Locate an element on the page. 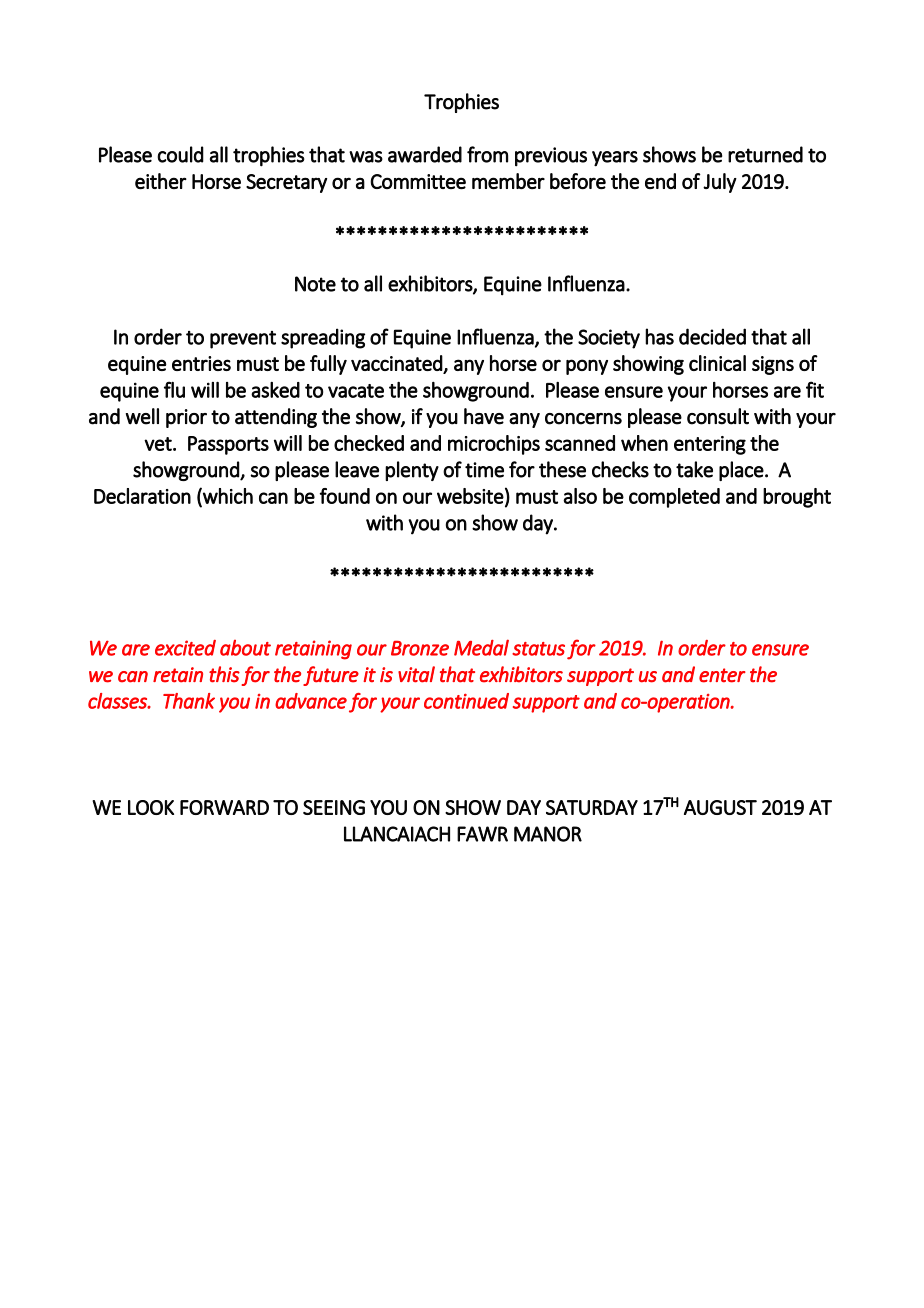 The width and height of the document is (924, 1308). either is located at coordinates (161, 181).
